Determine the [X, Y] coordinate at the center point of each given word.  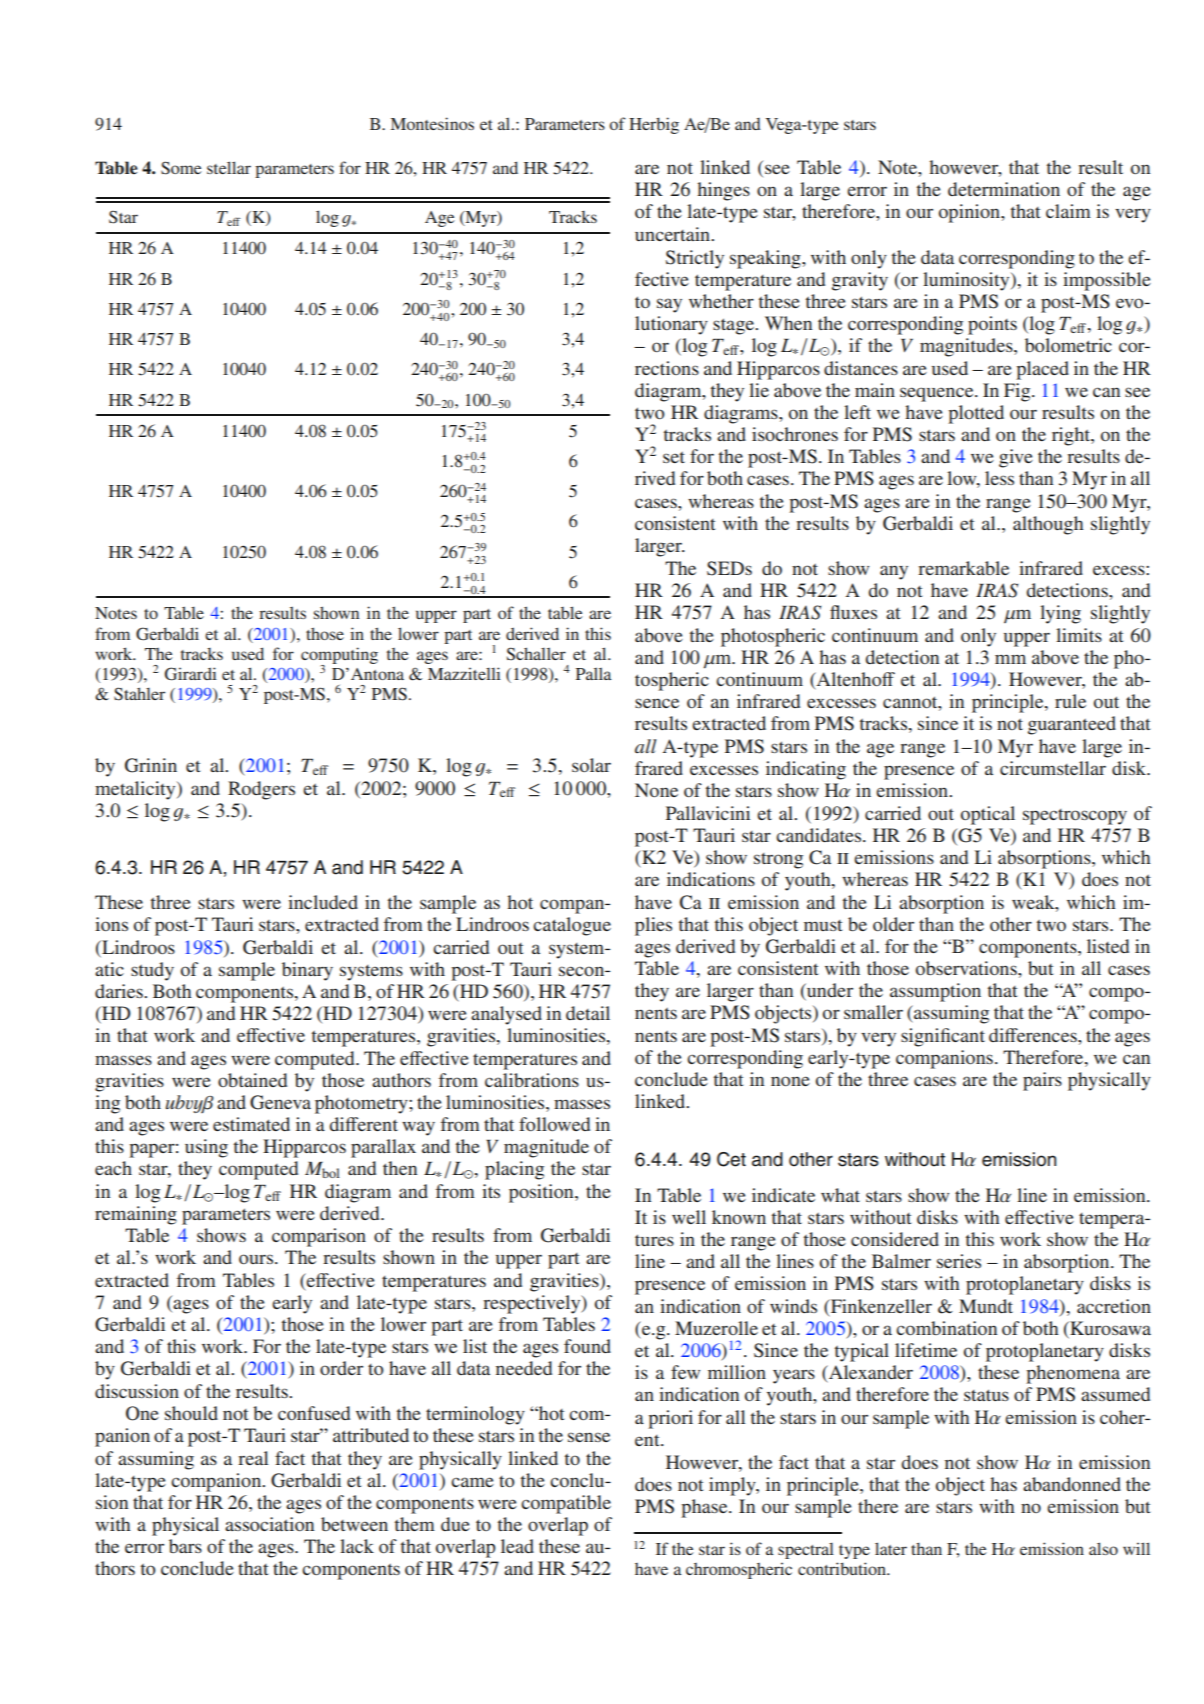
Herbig [654, 125]
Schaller [536, 654]
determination [1004, 189]
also [1103, 1548]
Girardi [191, 674]
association [269, 1524]
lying [1060, 614]
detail [588, 1013]
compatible [566, 1504]
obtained [252, 1080]
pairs [1042, 1081]
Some [181, 168]
